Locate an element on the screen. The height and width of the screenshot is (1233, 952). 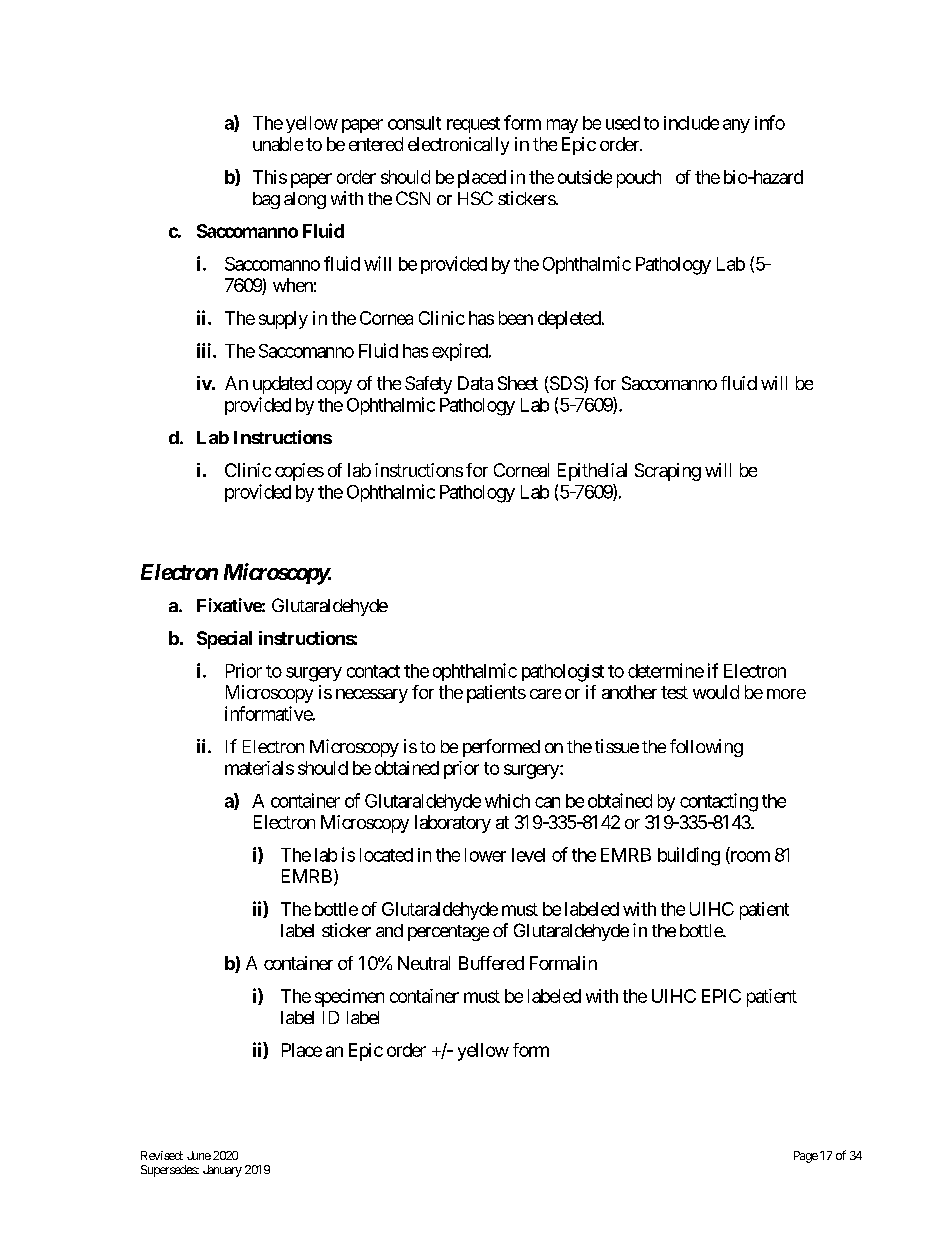
building is located at coordinates (689, 856).
